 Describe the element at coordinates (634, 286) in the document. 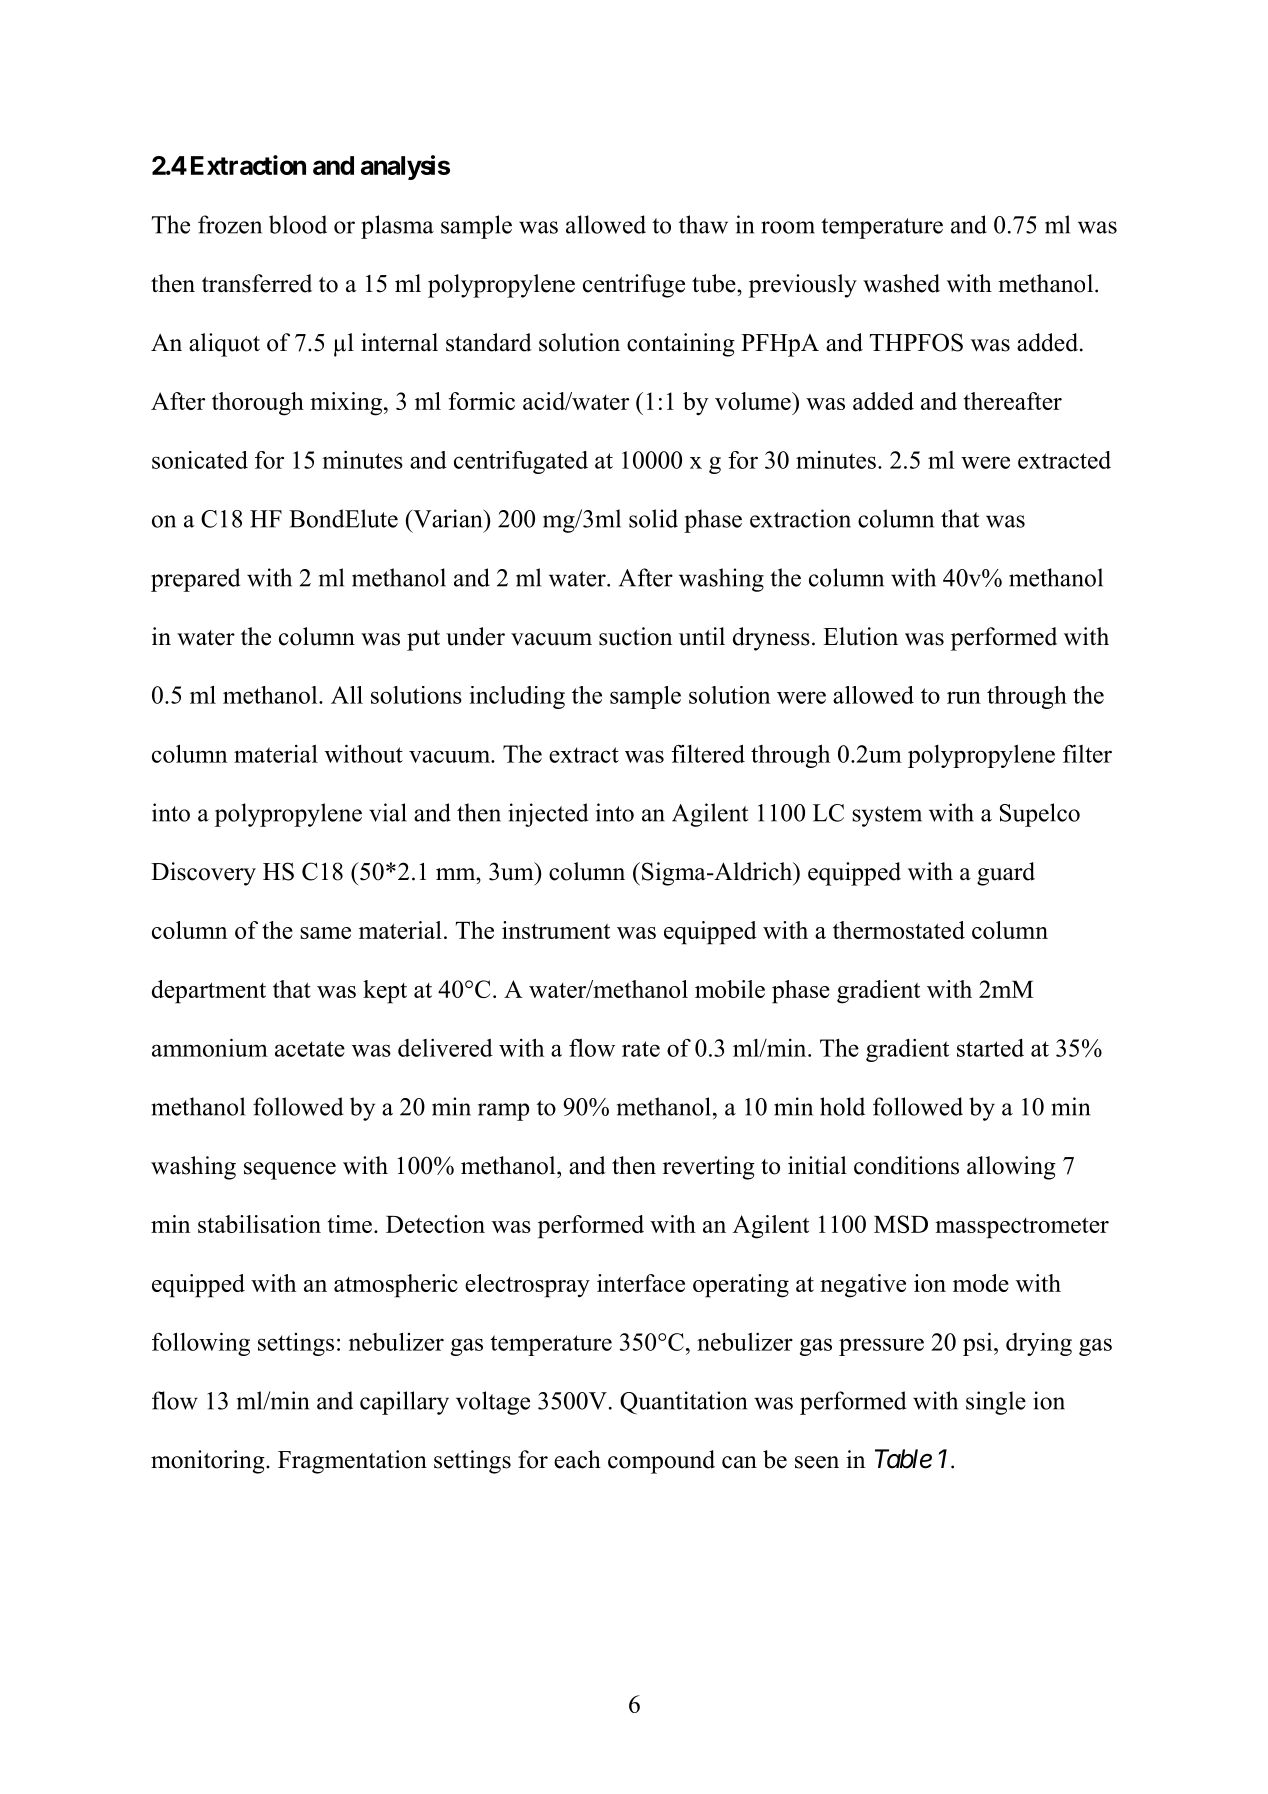

I see `centrifuge` at that location.
